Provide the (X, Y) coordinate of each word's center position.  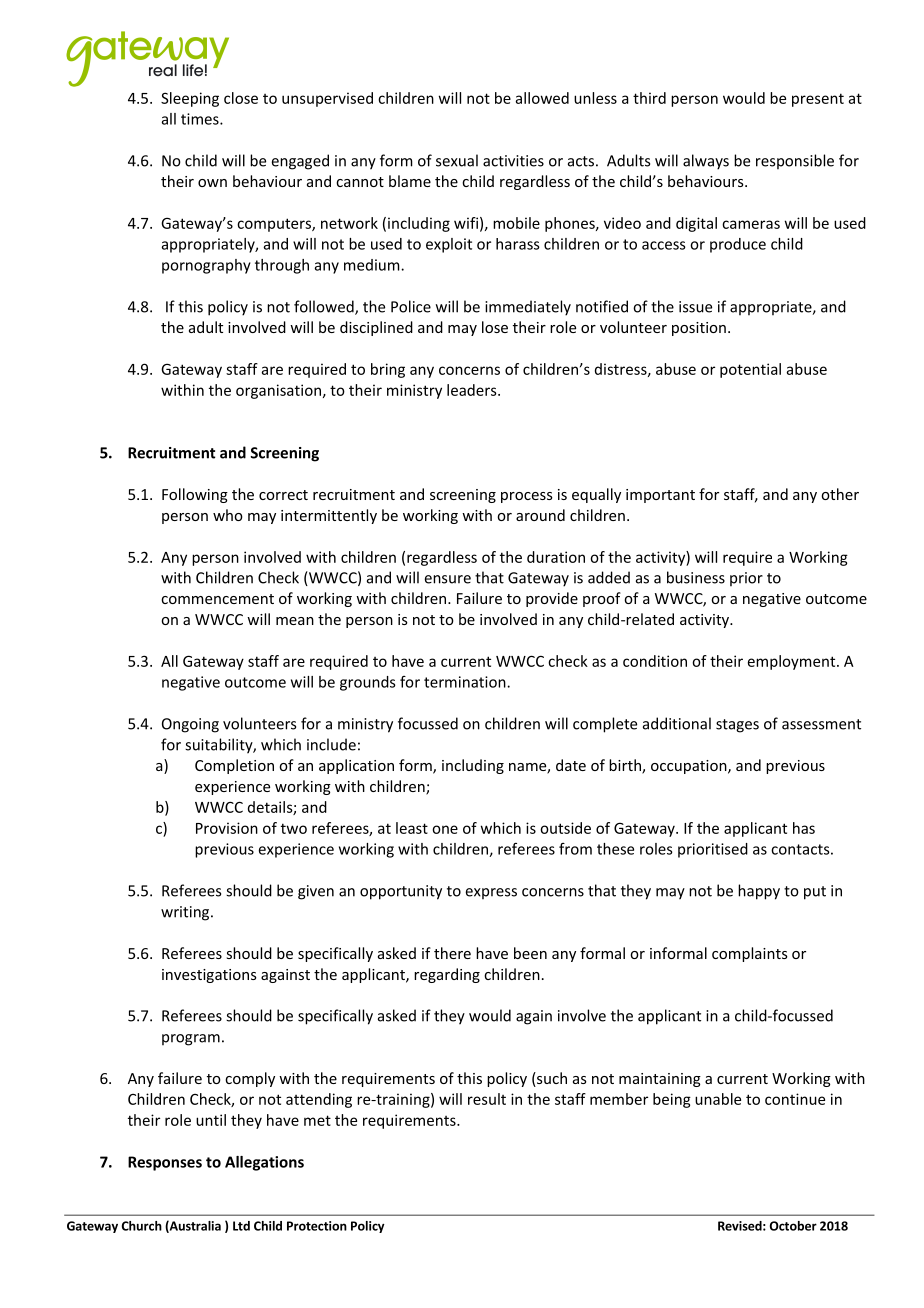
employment (793, 662)
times (201, 119)
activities (513, 161)
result (487, 1099)
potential (750, 370)
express (491, 893)
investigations (209, 976)
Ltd (241, 1226)
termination (466, 682)
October (793, 1226)
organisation (278, 391)
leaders (473, 390)
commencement (217, 599)
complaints (750, 954)
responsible (795, 161)
